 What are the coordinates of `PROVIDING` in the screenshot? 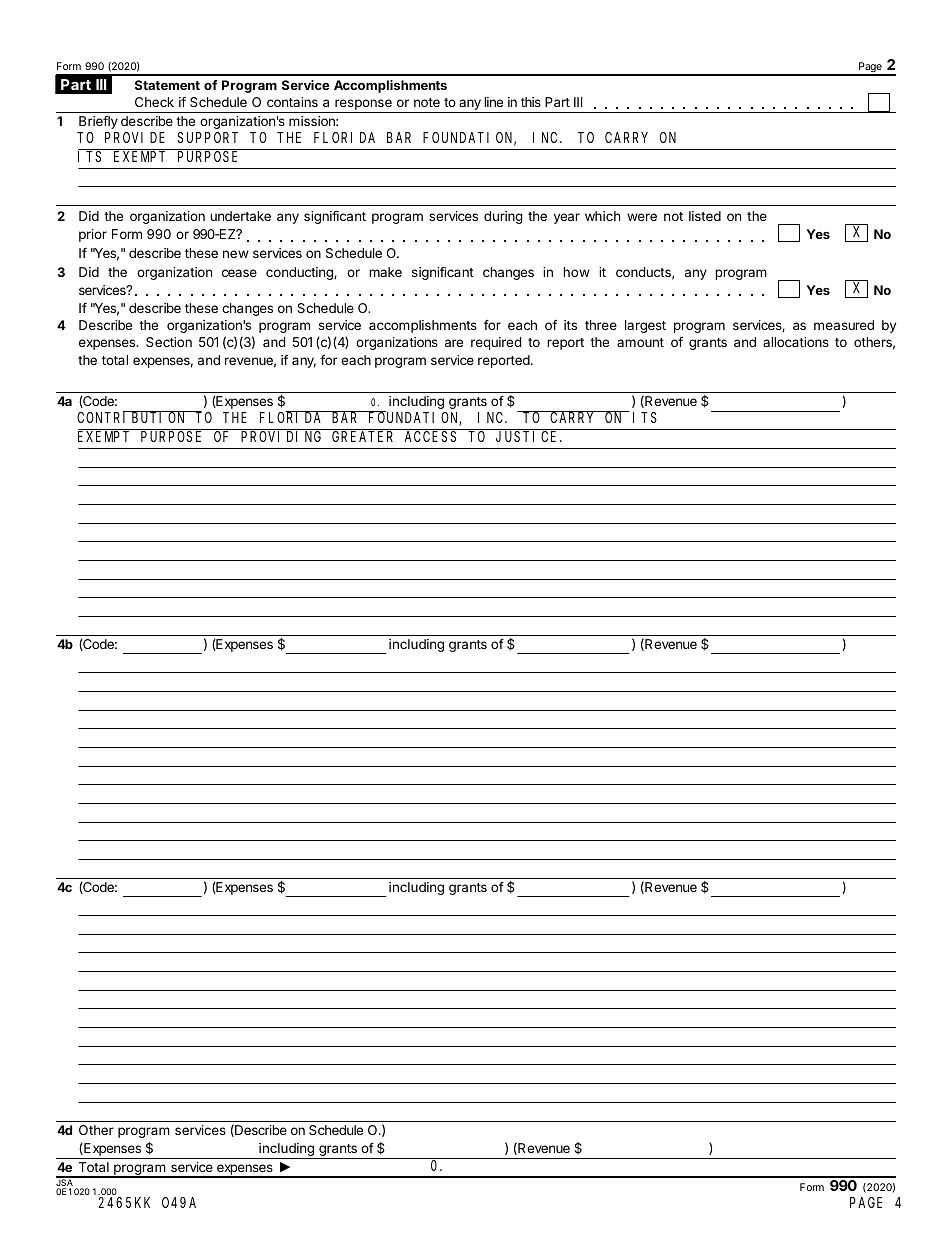 It's located at (281, 436).
